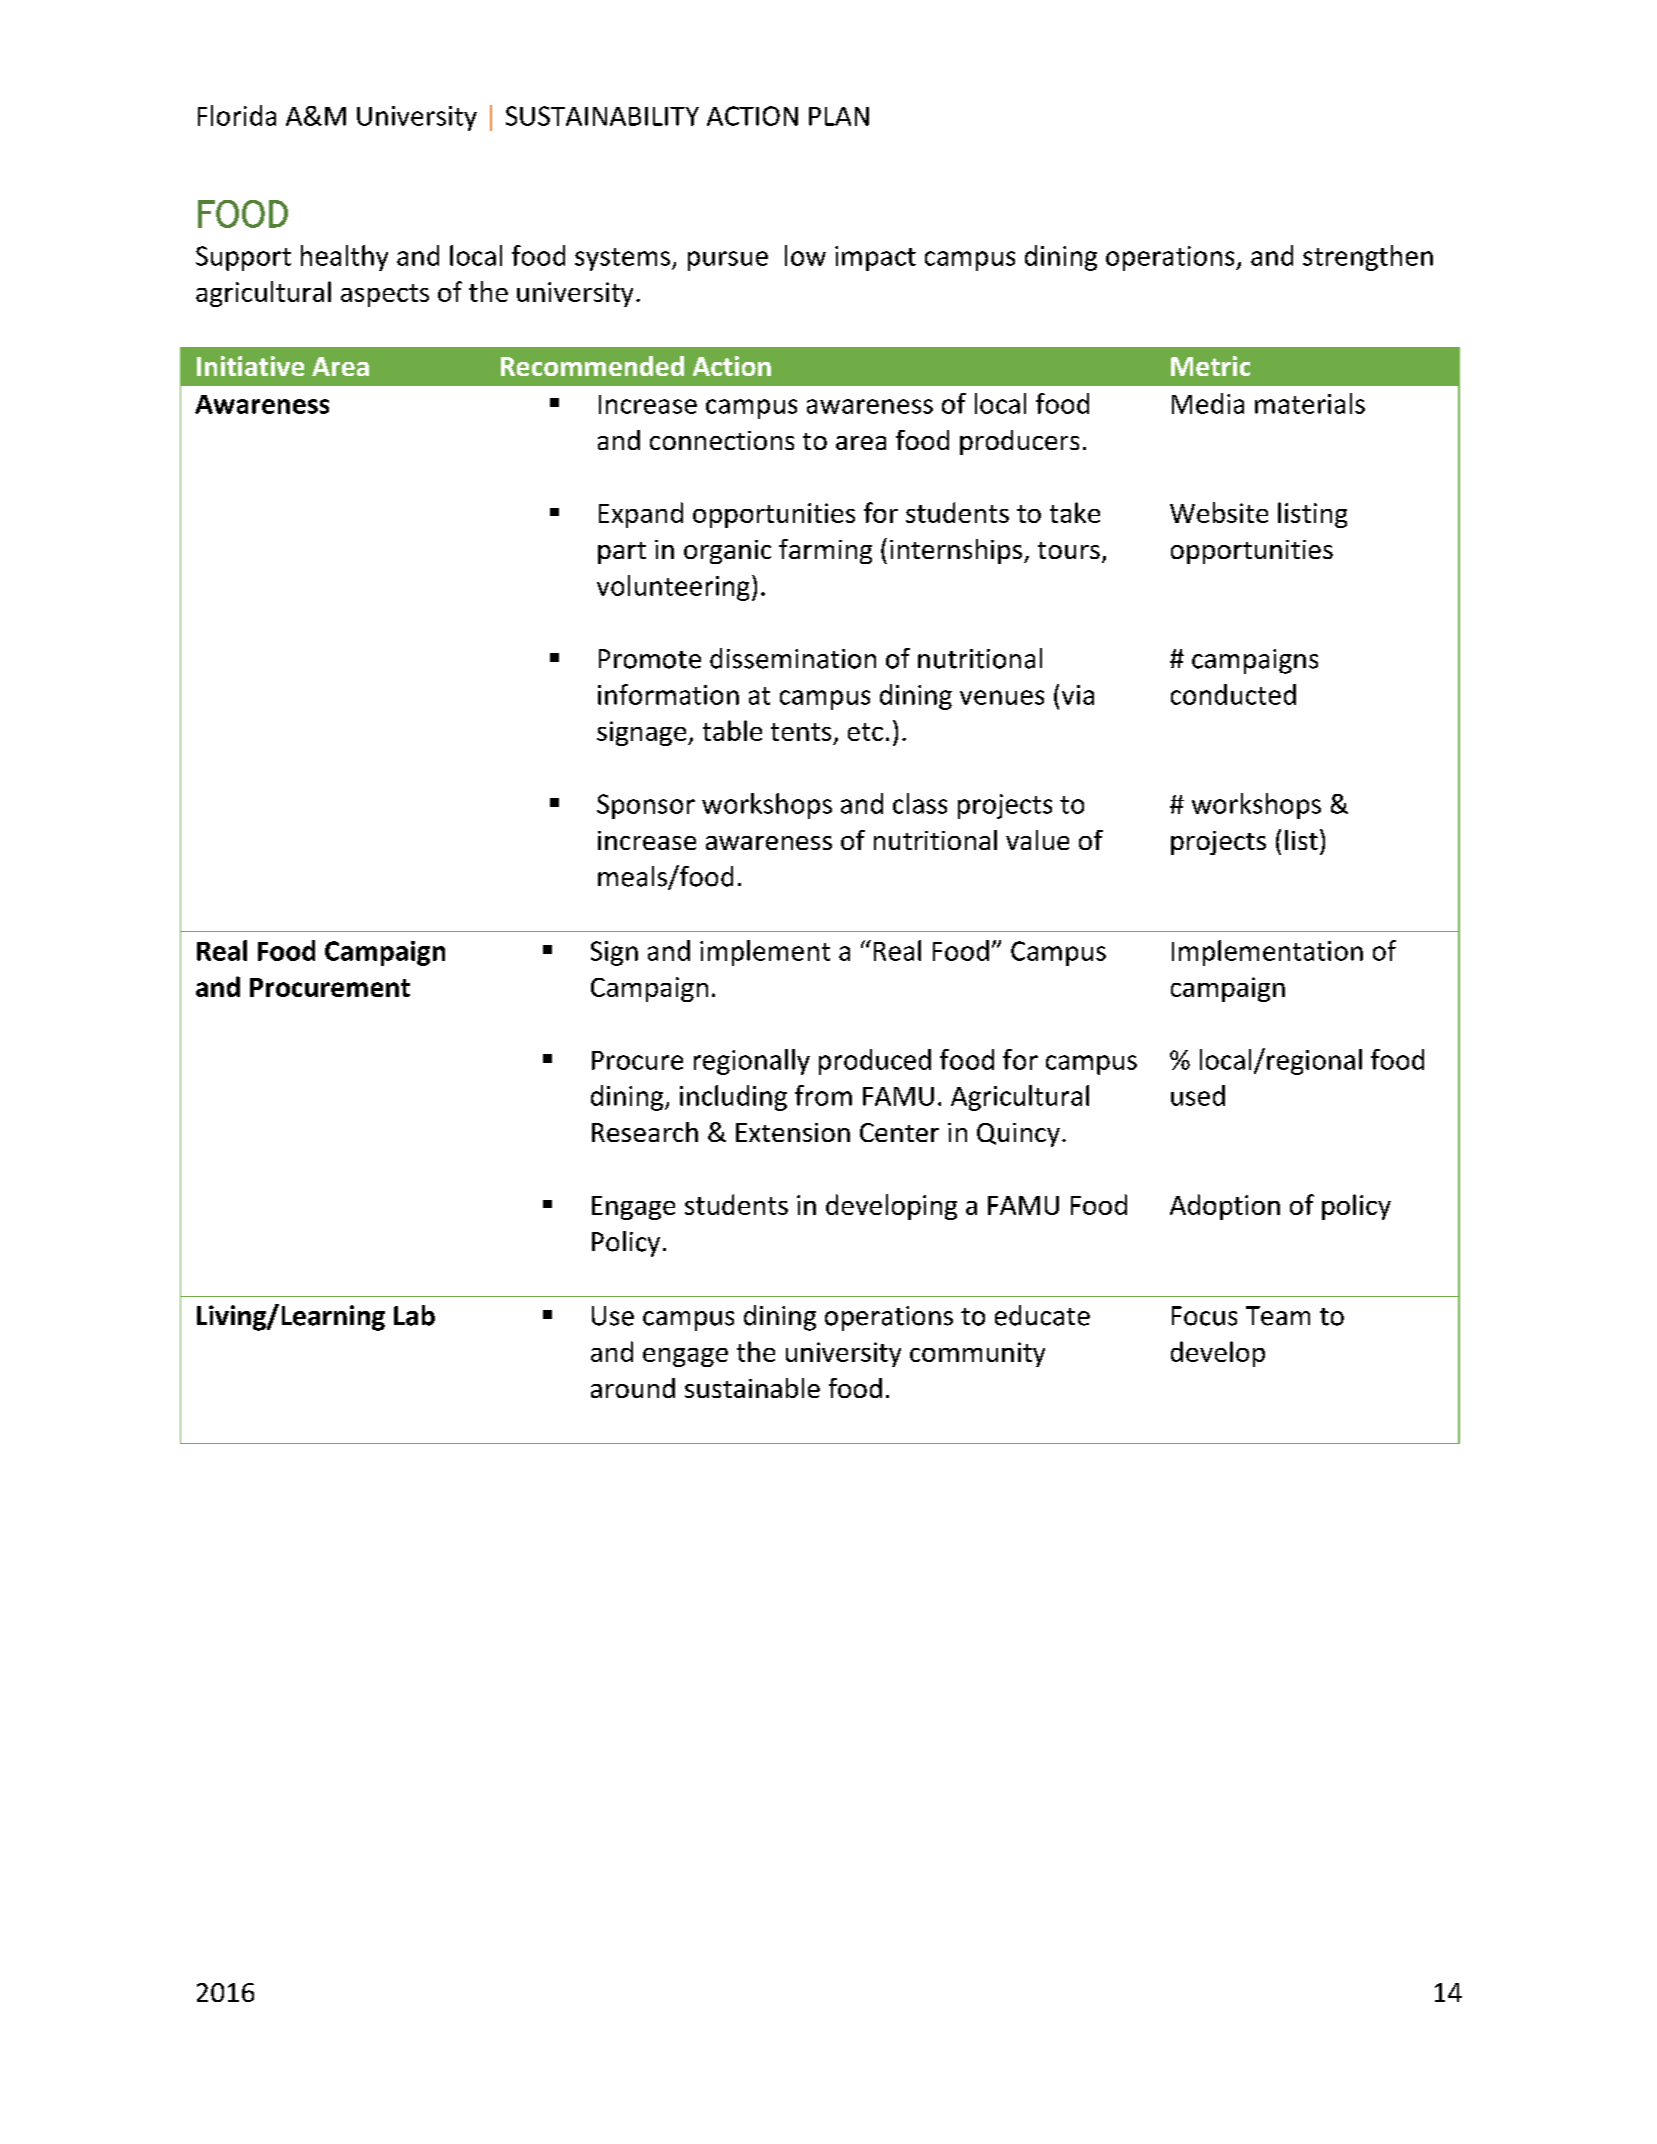 The image size is (1657, 2144). What do you see at coordinates (752, 1388) in the page?
I see `sustainable` at bounding box center [752, 1388].
